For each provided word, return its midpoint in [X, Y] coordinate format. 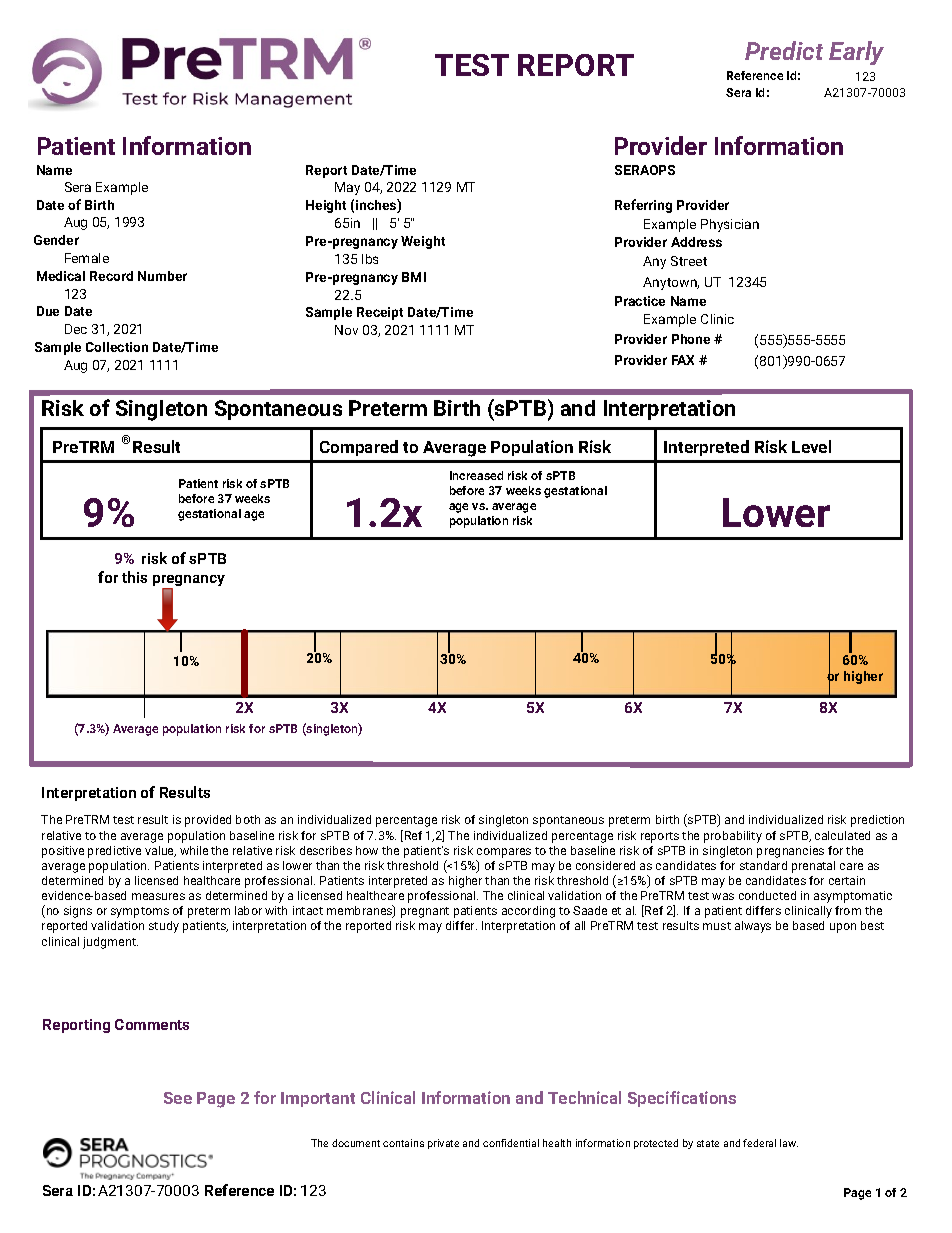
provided [208, 821]
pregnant [425, 912]
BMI [414, 277]
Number [162, 276]
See [178, 1098]
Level [811, 446]
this [134, 577]
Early [856, 53]
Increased [476, 475]
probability [733, 837]
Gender [56, 240]
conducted [767, 895]
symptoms [140, 912]
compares [504, 853]
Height [326, 206]
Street [689, 261]
